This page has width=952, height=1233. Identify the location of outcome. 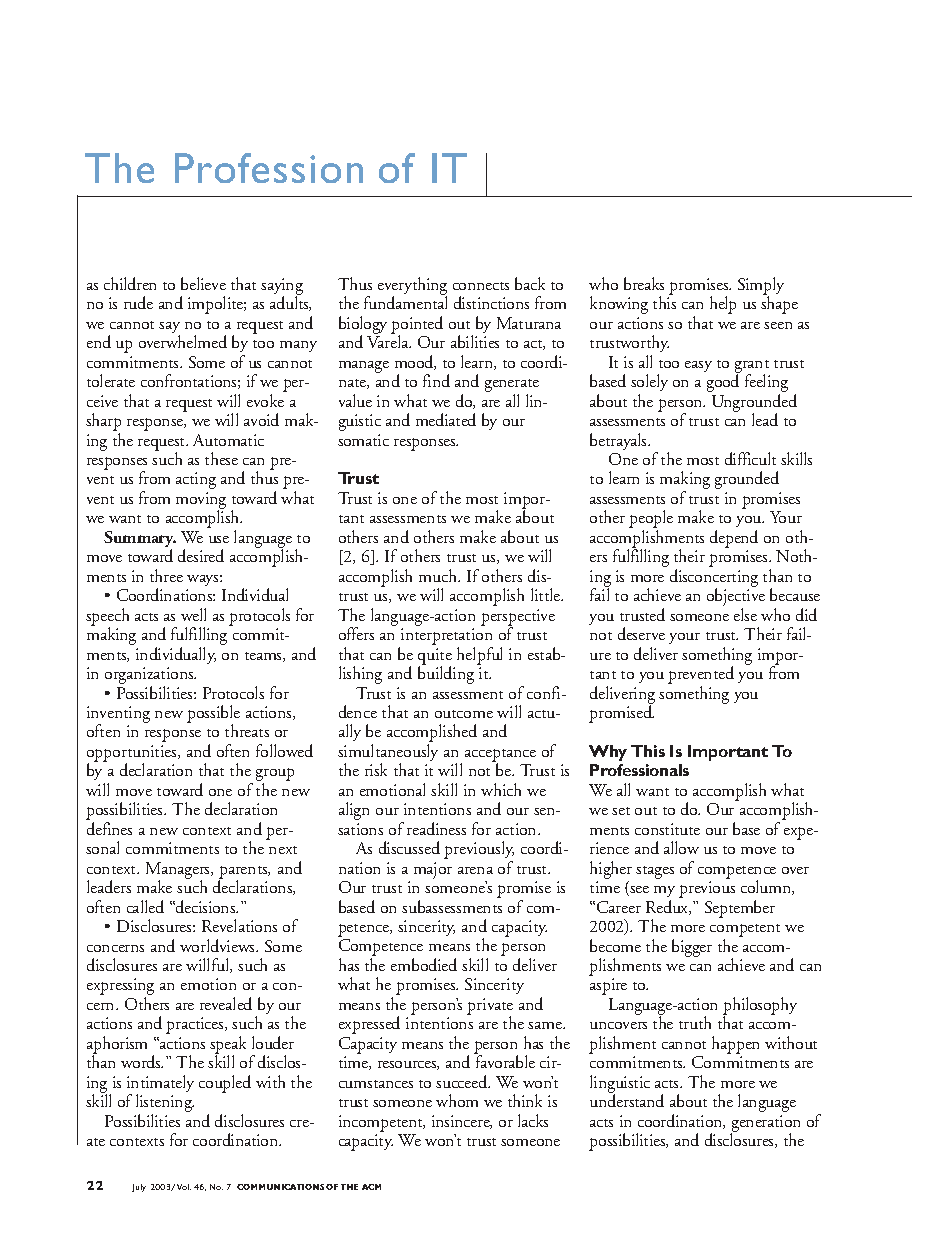
(464, 714).
